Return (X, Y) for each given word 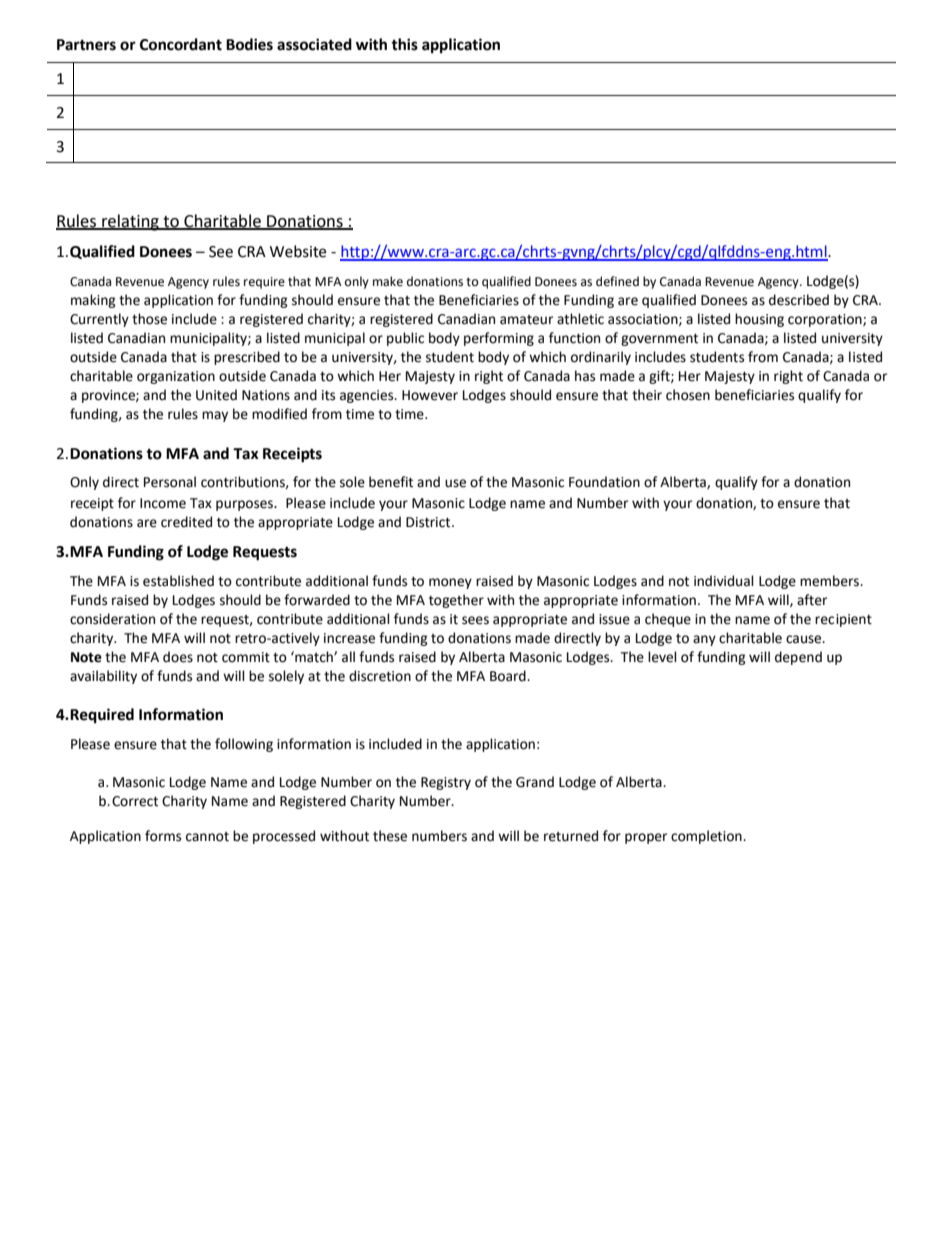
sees (475, 620)
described (799, 300)
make (388, 281)
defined (617, 281)
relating (130, 222)
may (215, 416)
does (178, 657)
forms (163, 836)
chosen (688, 395)
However (430, 395)
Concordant (181, 44)
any (704, 640)
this (404, 44)
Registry (446, 783)
